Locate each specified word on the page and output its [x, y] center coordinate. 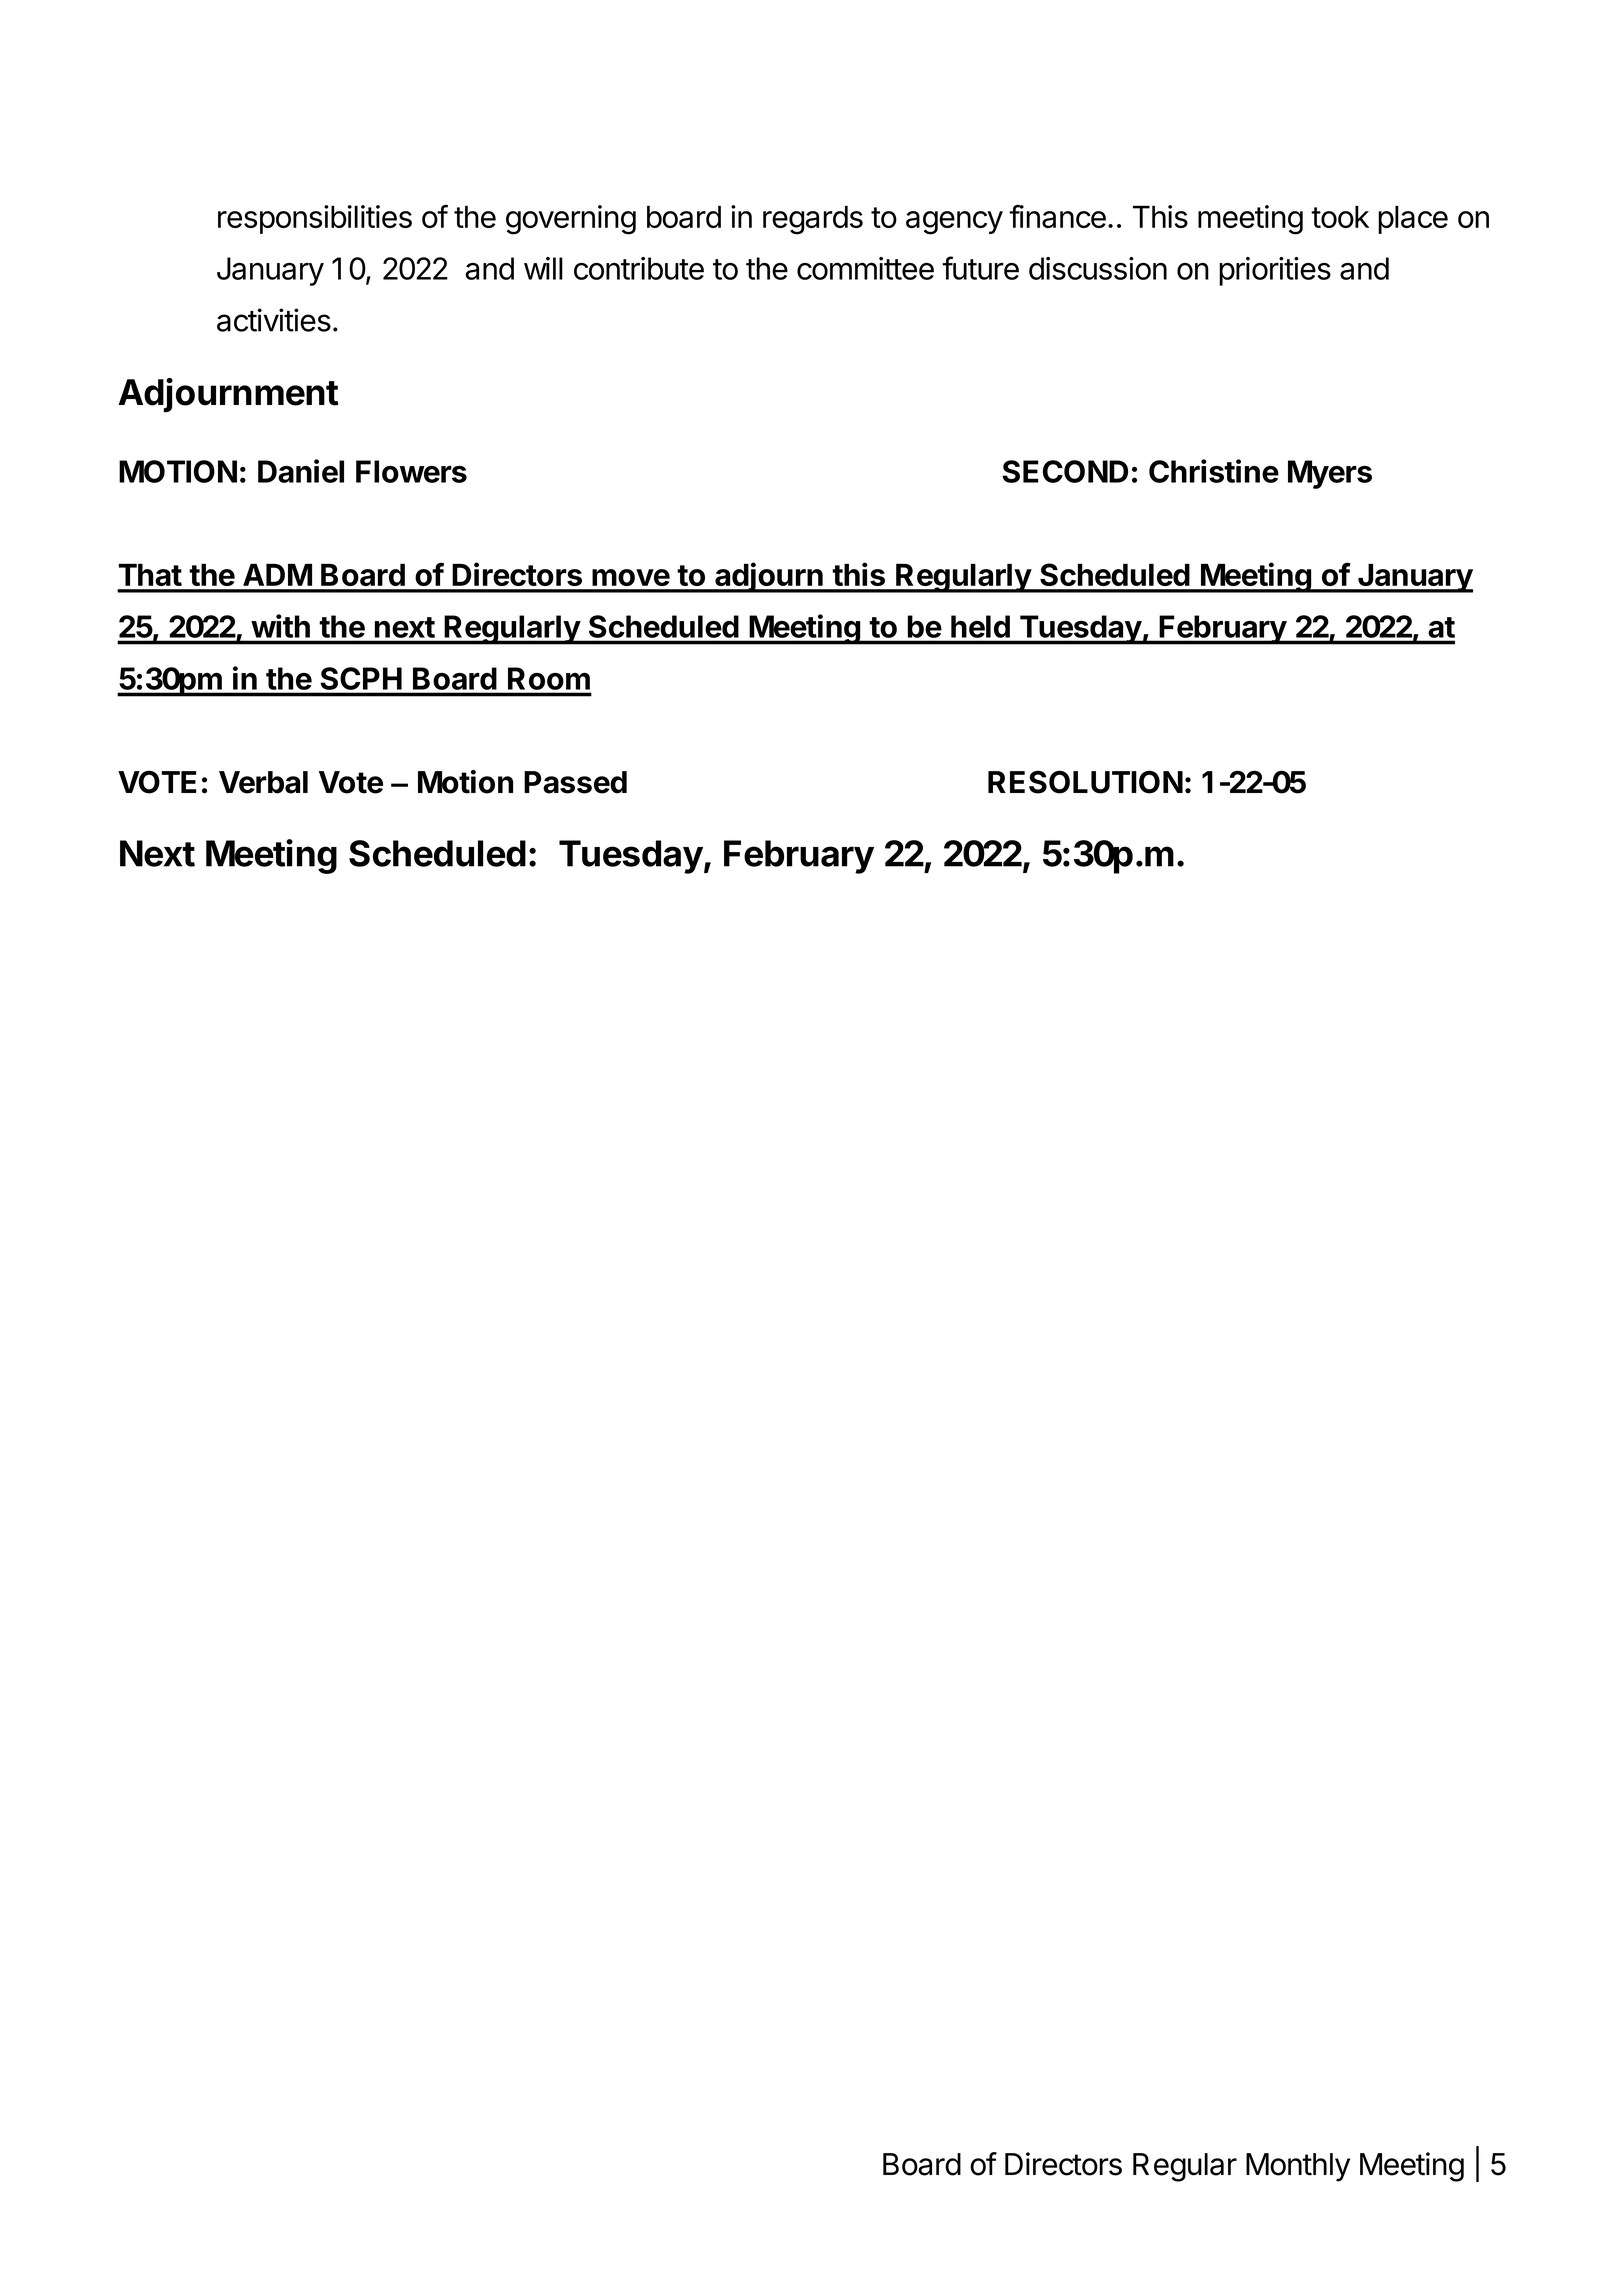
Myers [1330, 474]
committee [865, 268]
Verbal [263, 782]
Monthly [1298, 2167]
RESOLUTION [1085, 782]
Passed [575, 782]
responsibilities [315, 219]
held [980, 626]
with [280, 626]
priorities [1275, 271]
